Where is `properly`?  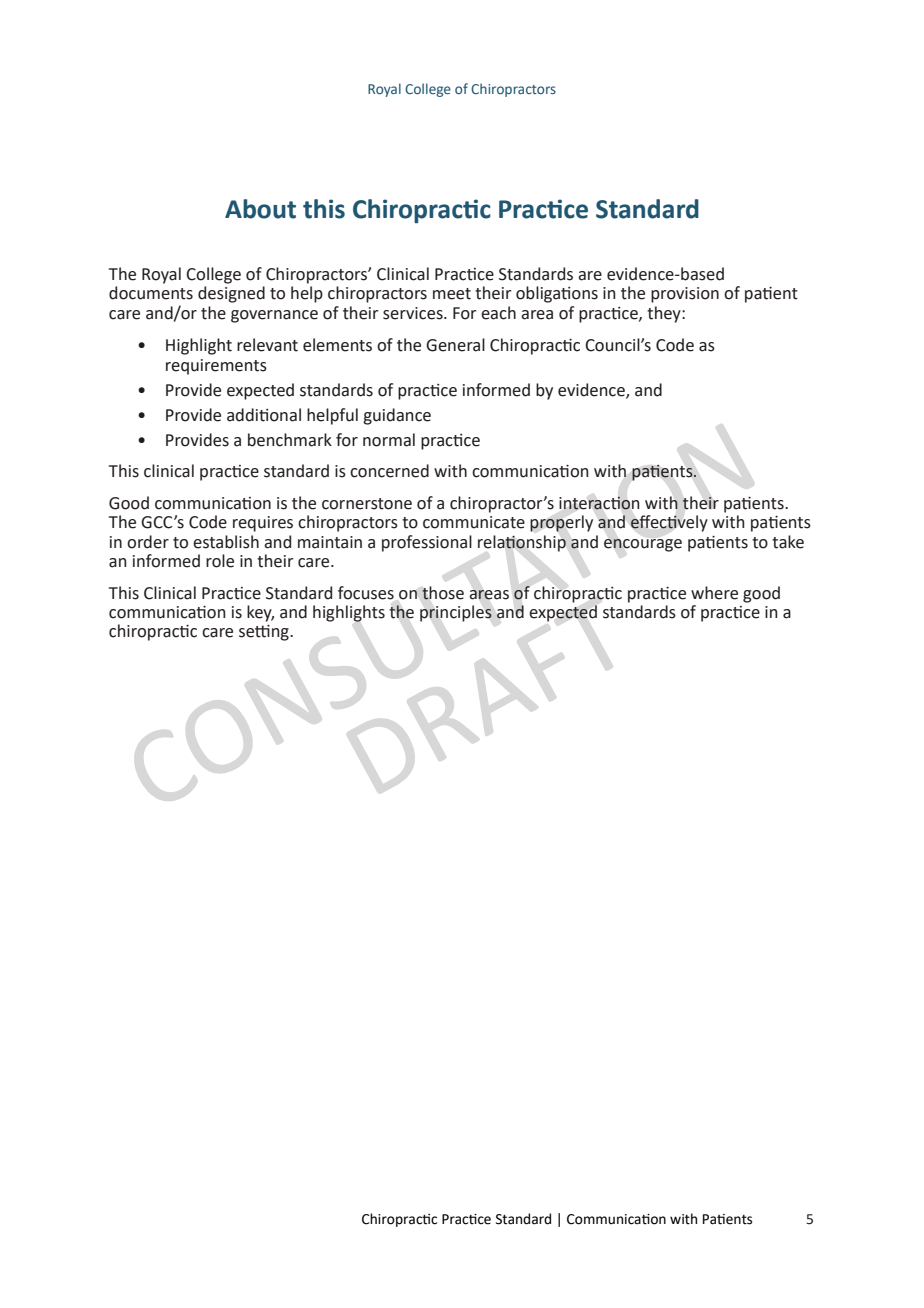 properly is located at coordinates (561, 523).
